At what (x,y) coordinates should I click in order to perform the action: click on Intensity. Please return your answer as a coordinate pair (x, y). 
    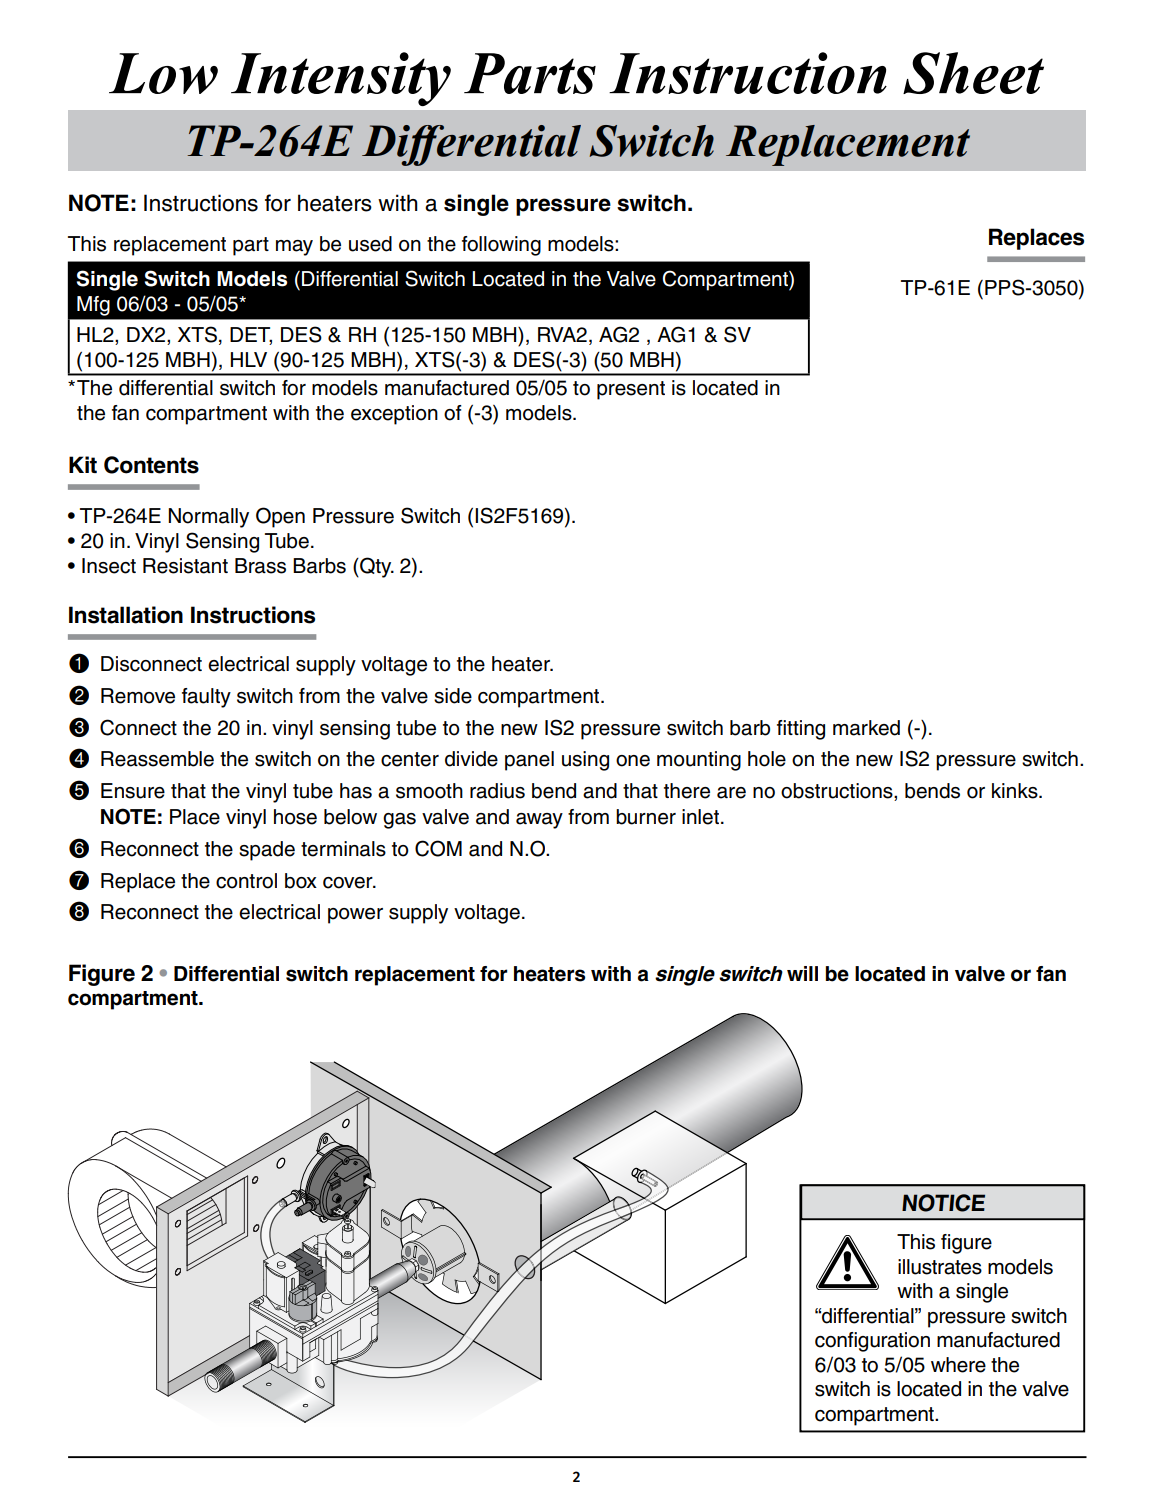
    Looking at the image, I should click on (341, 79).
